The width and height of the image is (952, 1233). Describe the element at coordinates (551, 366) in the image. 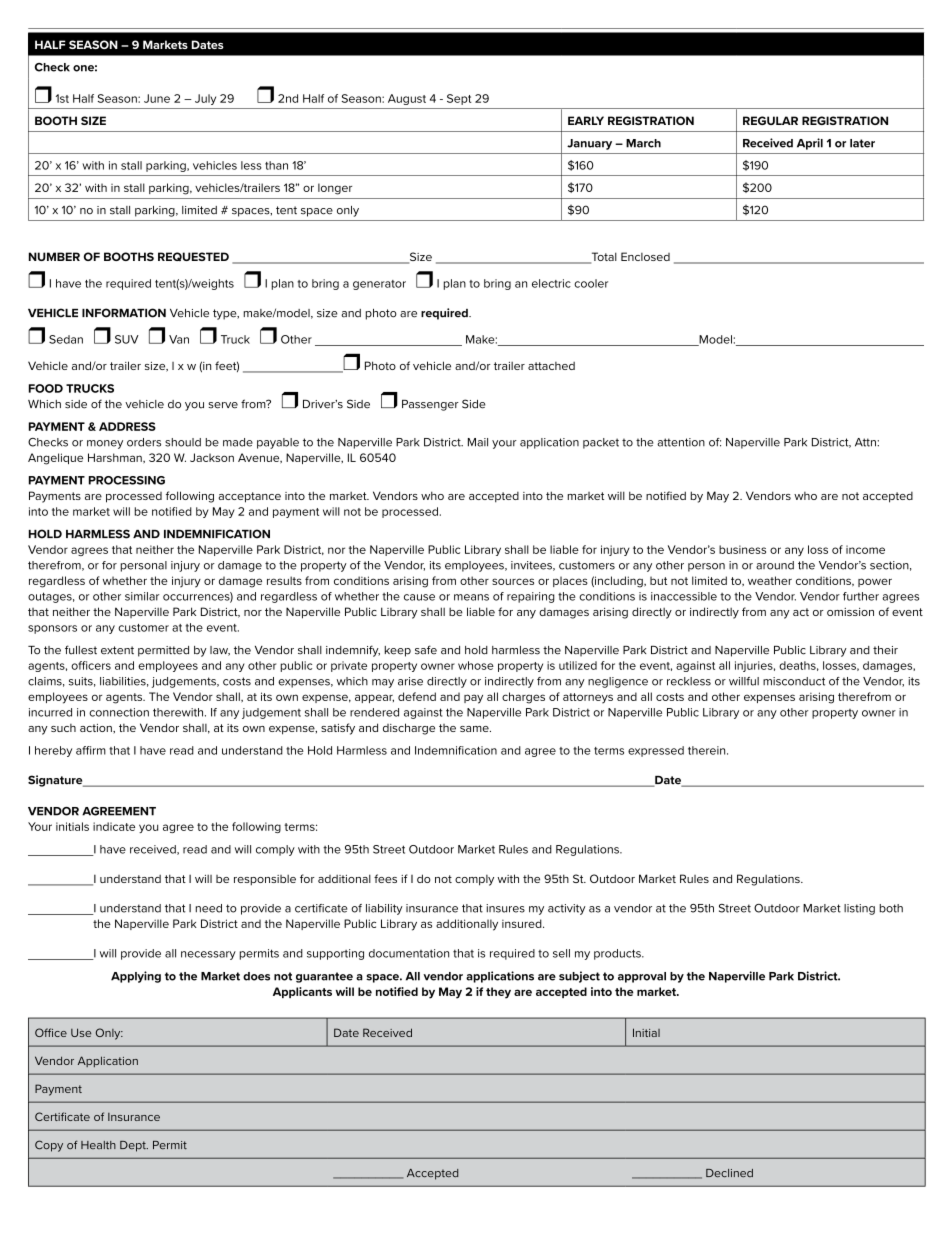

I see `attached` at that location.
